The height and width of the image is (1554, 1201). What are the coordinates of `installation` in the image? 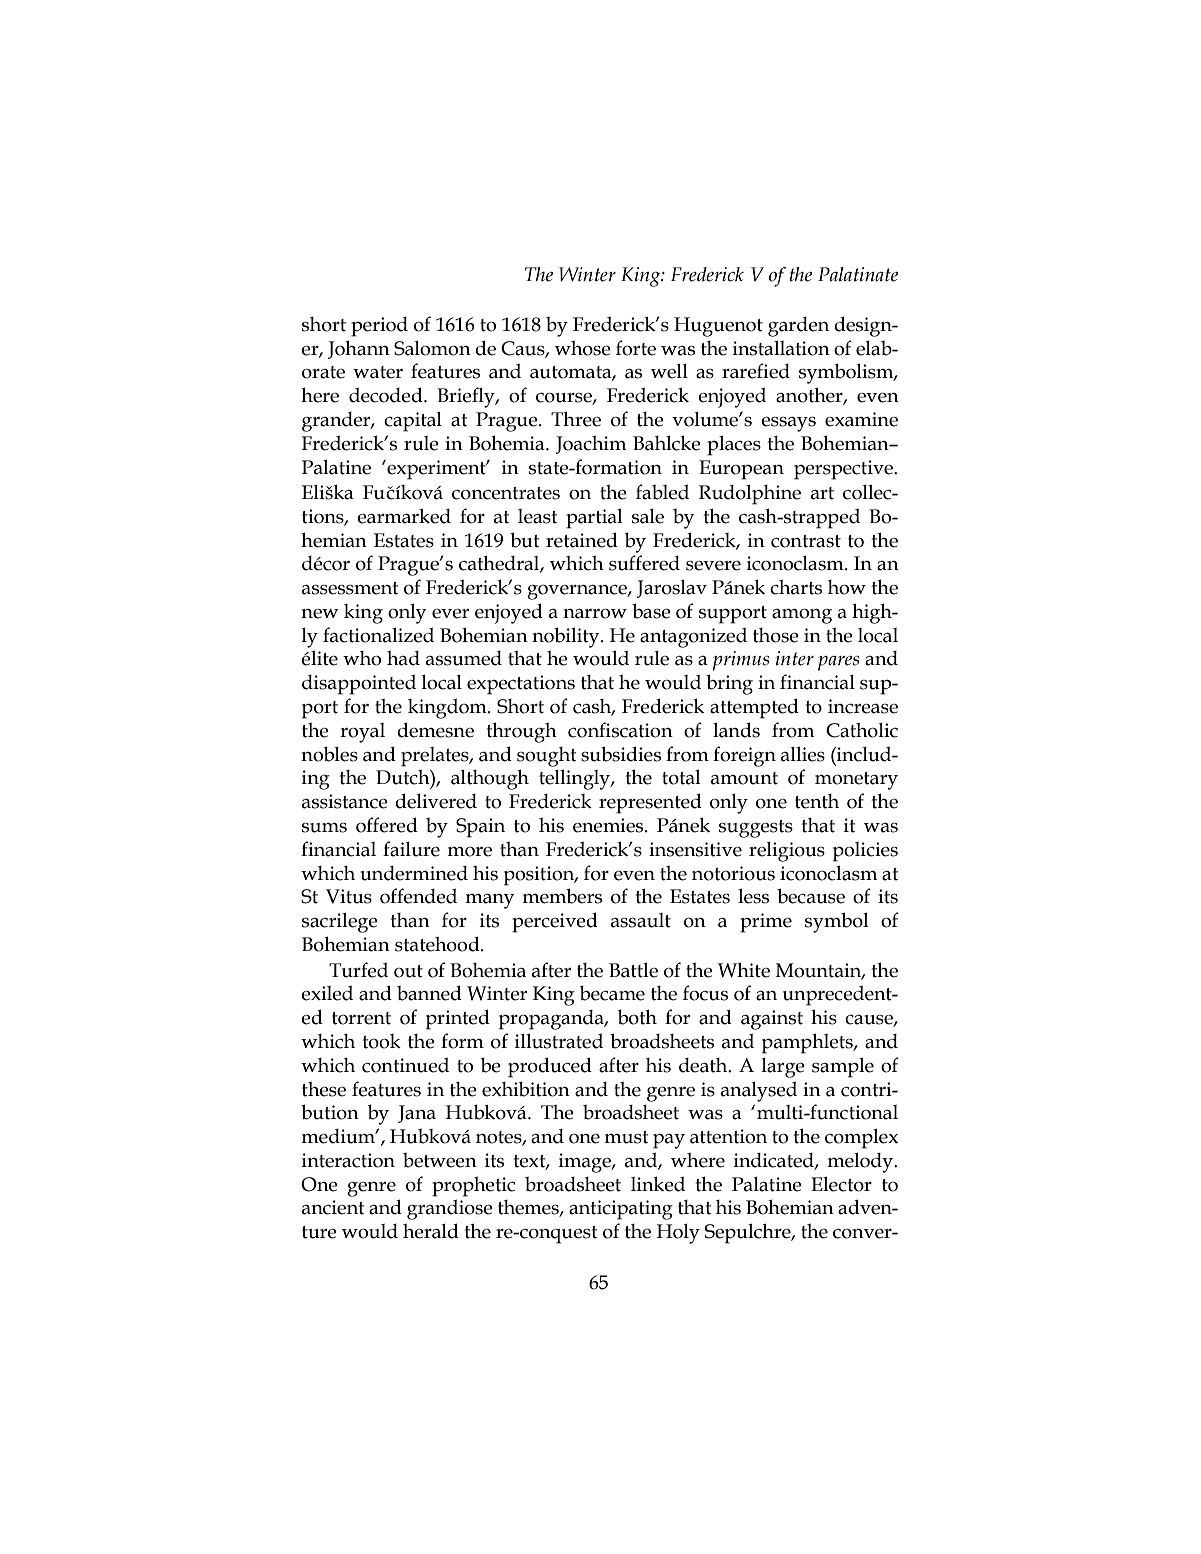 It's located at (781, 348).
